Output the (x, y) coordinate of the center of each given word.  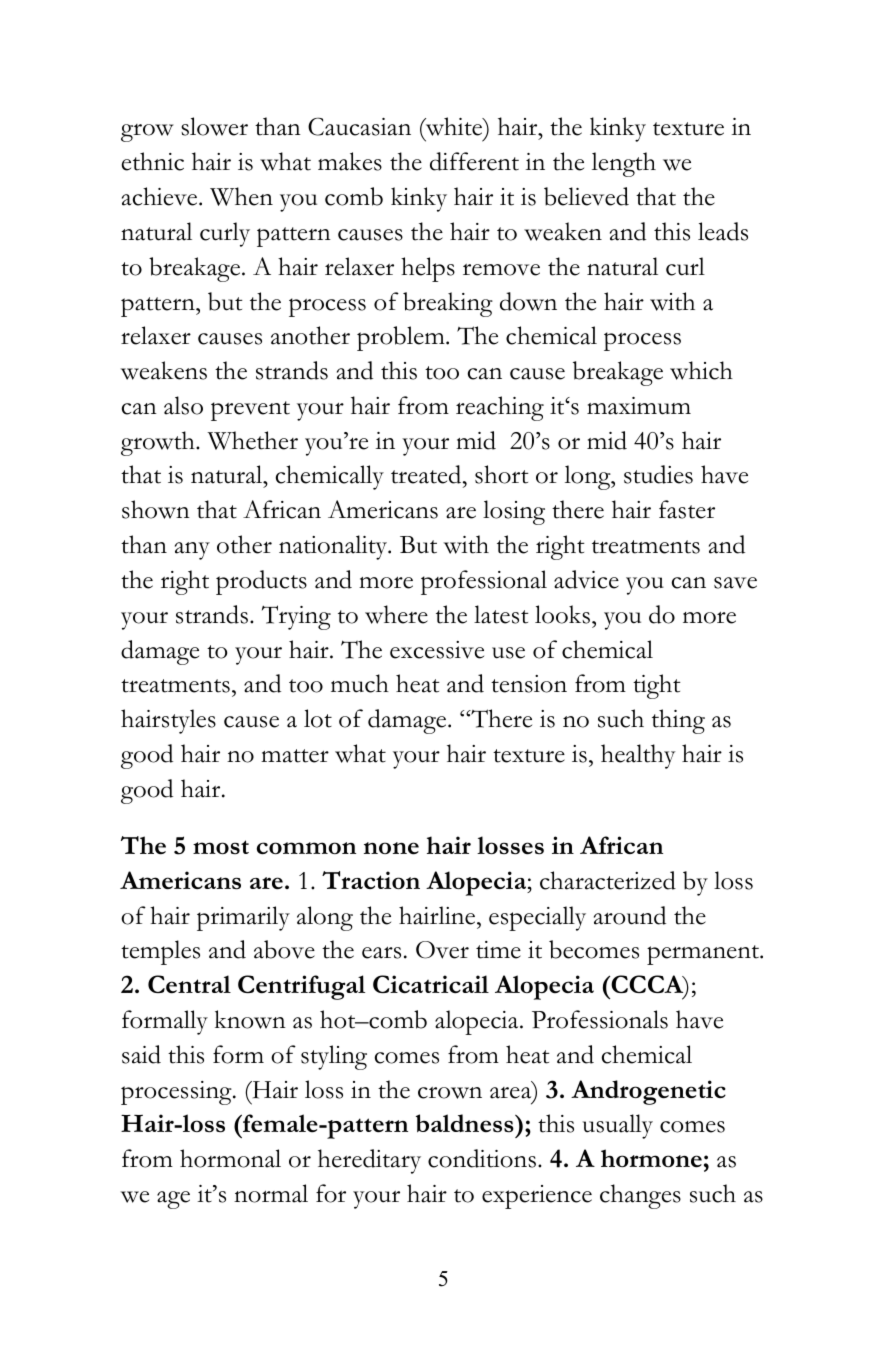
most (221, 847)
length (624, 164)
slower (214, 126)
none (391, 848)
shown (156, 509)
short (502, 474)
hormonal (230, 1158)
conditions (483, 1158)
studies (658, 474)
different (474, 161)
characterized (608, 880)
